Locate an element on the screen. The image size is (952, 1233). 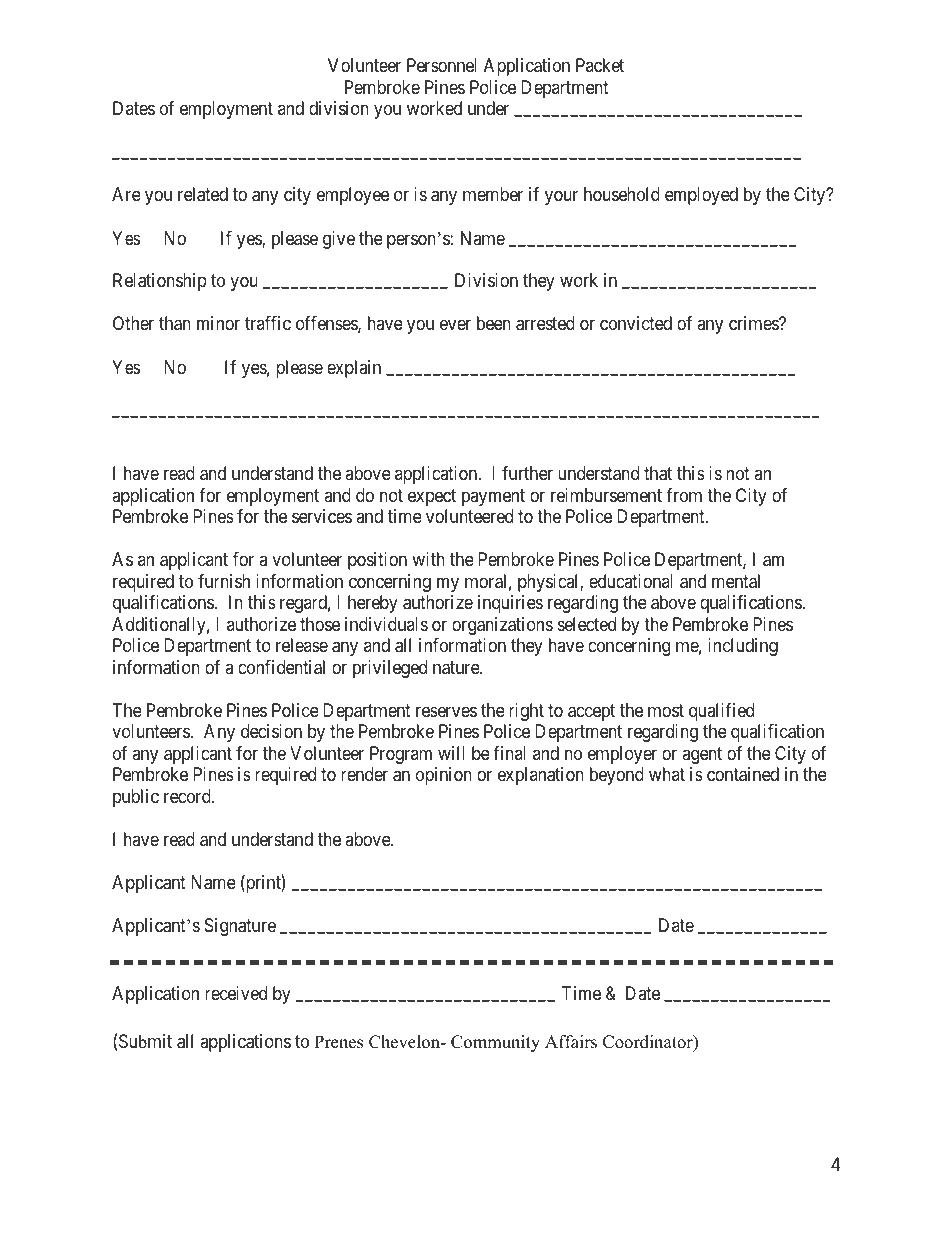
Packet is located at coordinates (600, 65).
